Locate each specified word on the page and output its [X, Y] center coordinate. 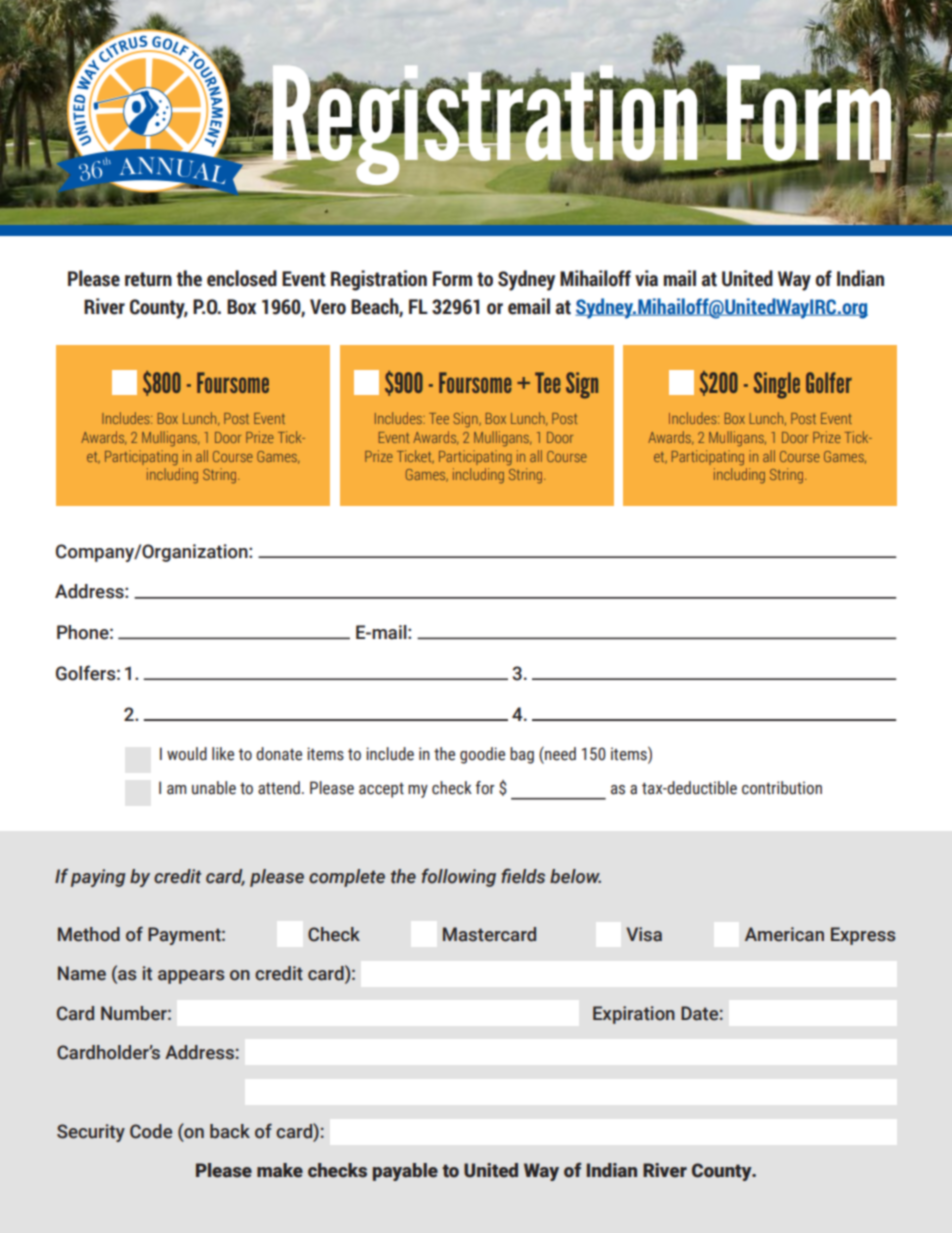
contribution [782, 788]
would [187, 754]
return [148, 279]
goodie [482, 755]
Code [151, 1131]
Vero [328, 307]
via [646, 278]
